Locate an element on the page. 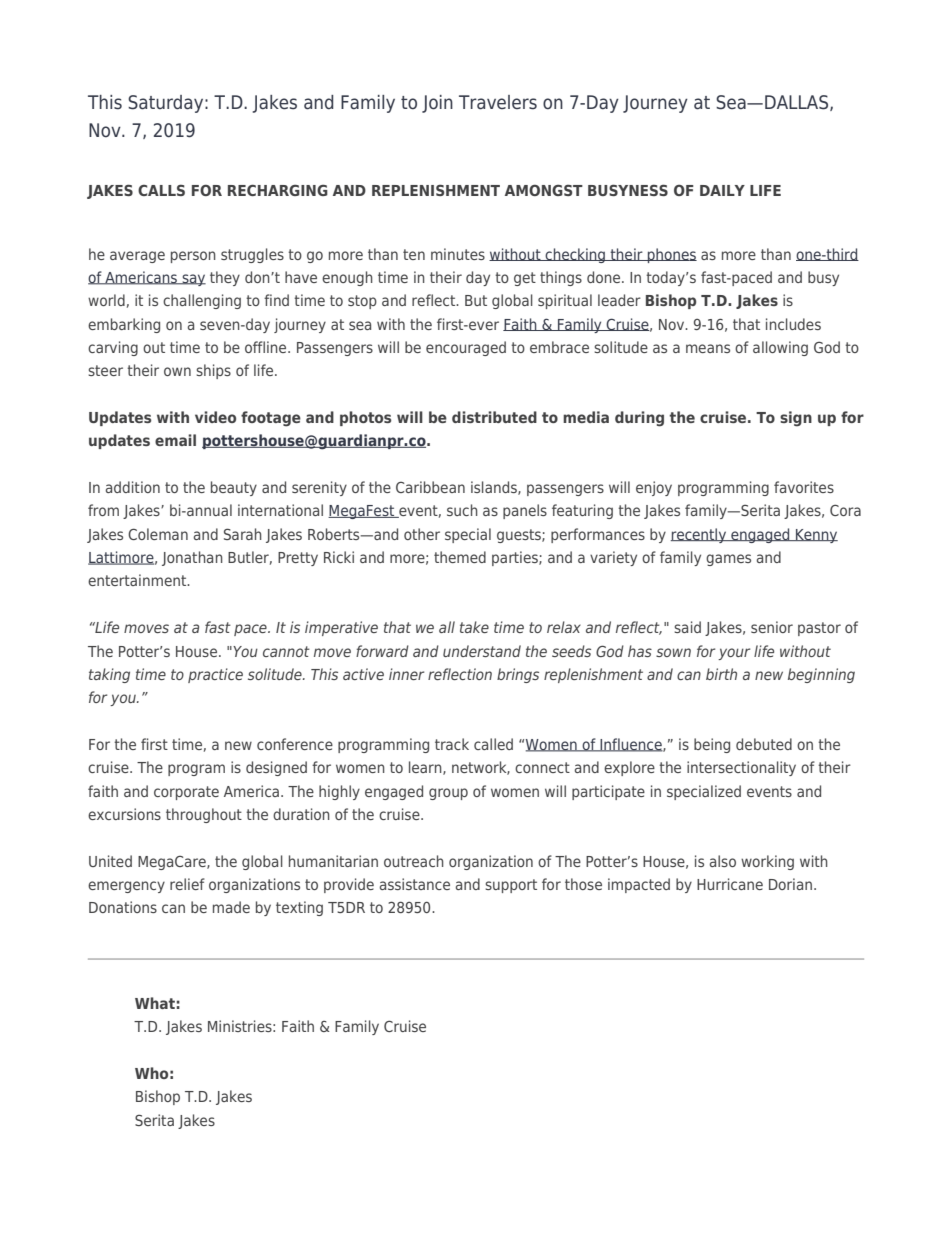  such is located at coordinates (462, 510).
